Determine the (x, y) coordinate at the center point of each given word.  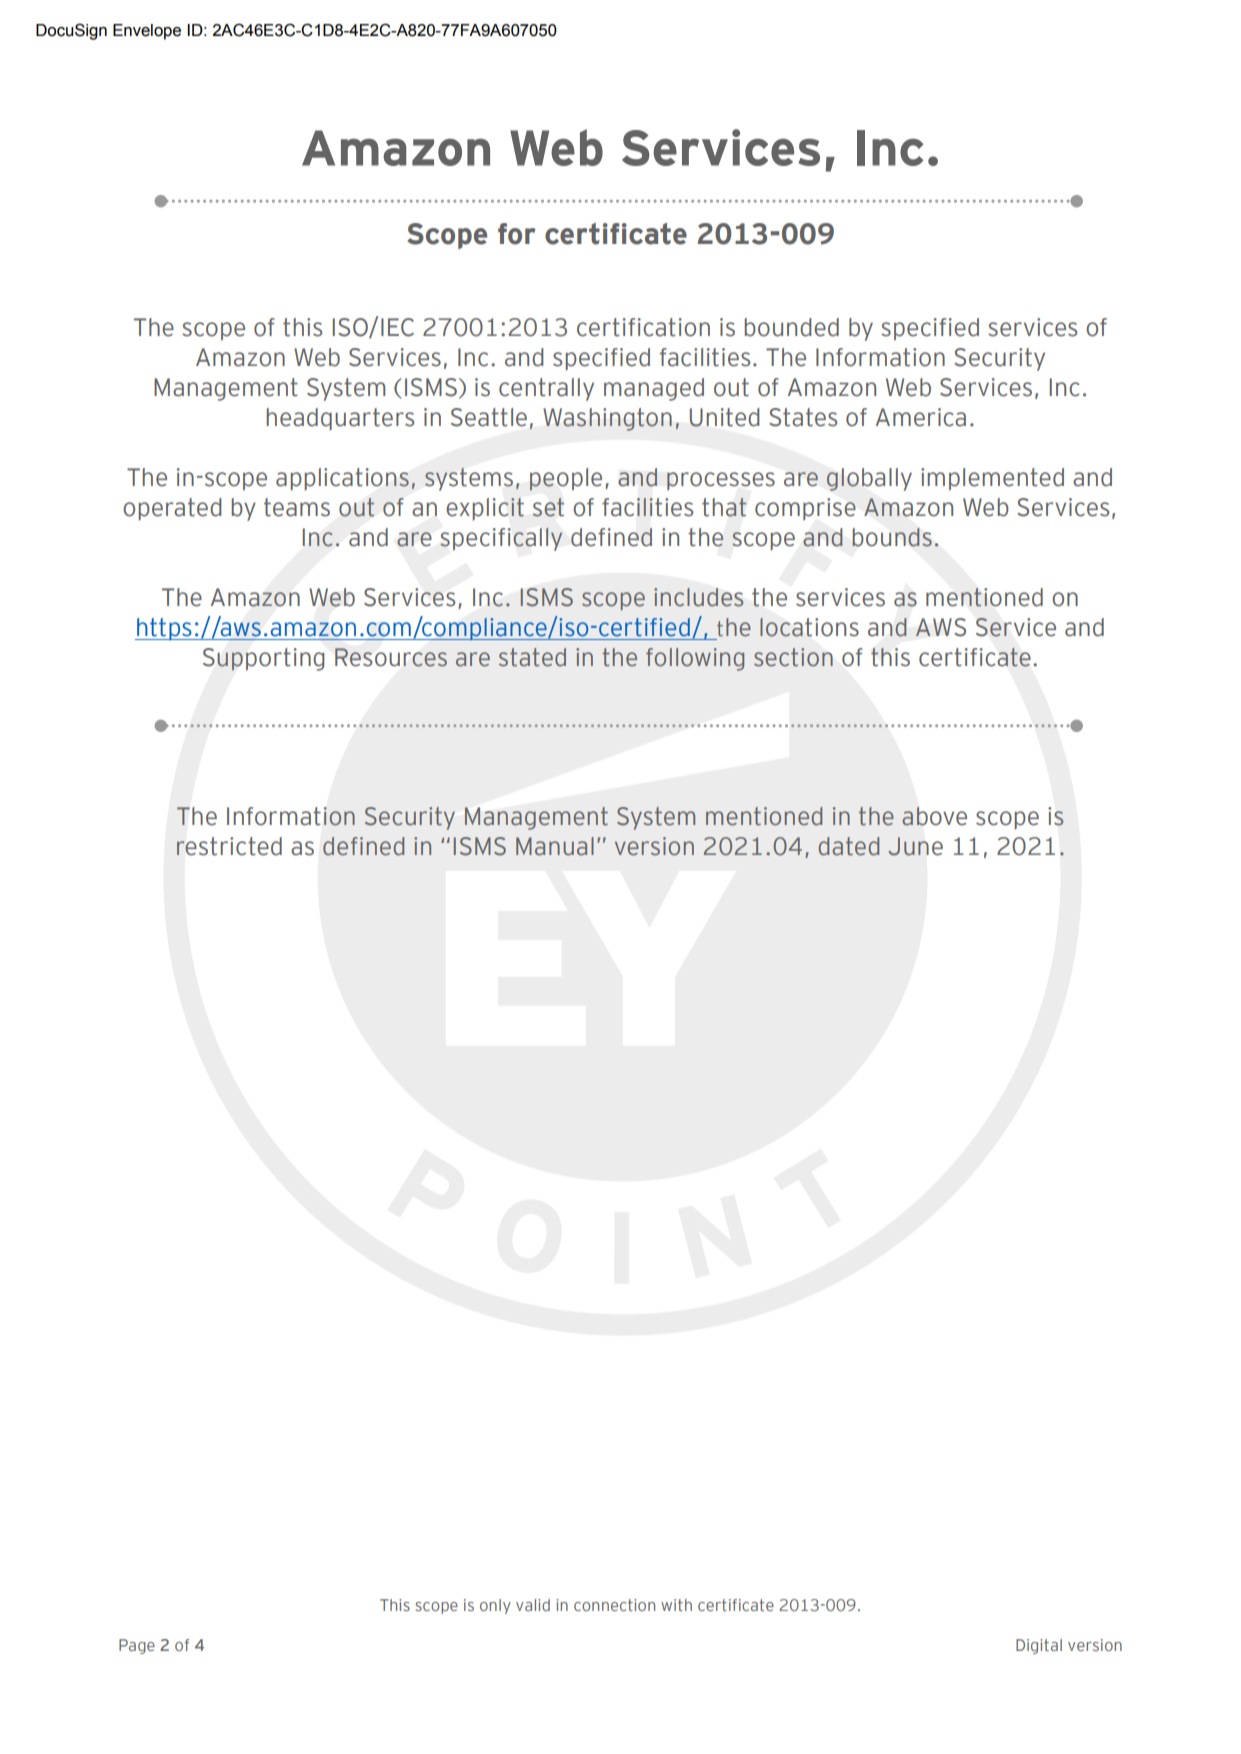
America (921, 417)
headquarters (340, 419)
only (495, 1606)
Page (137, 1646)
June (915, 846)
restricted (229, 846)
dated (849, 846)
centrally (546, 389)
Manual (555, 846)
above (934, 816)
